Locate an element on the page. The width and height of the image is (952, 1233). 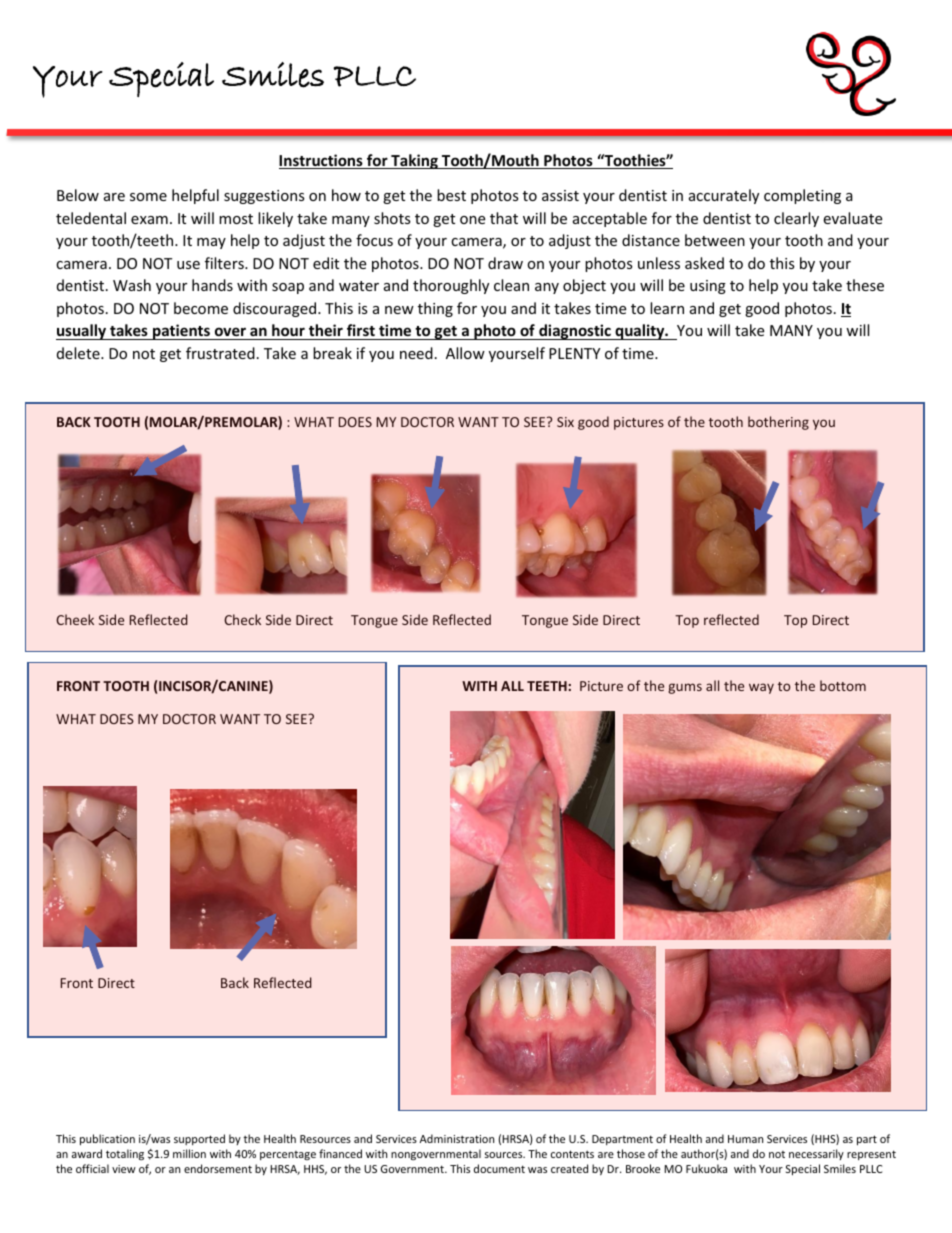
frustrated is located at coordinates (220, 353).
